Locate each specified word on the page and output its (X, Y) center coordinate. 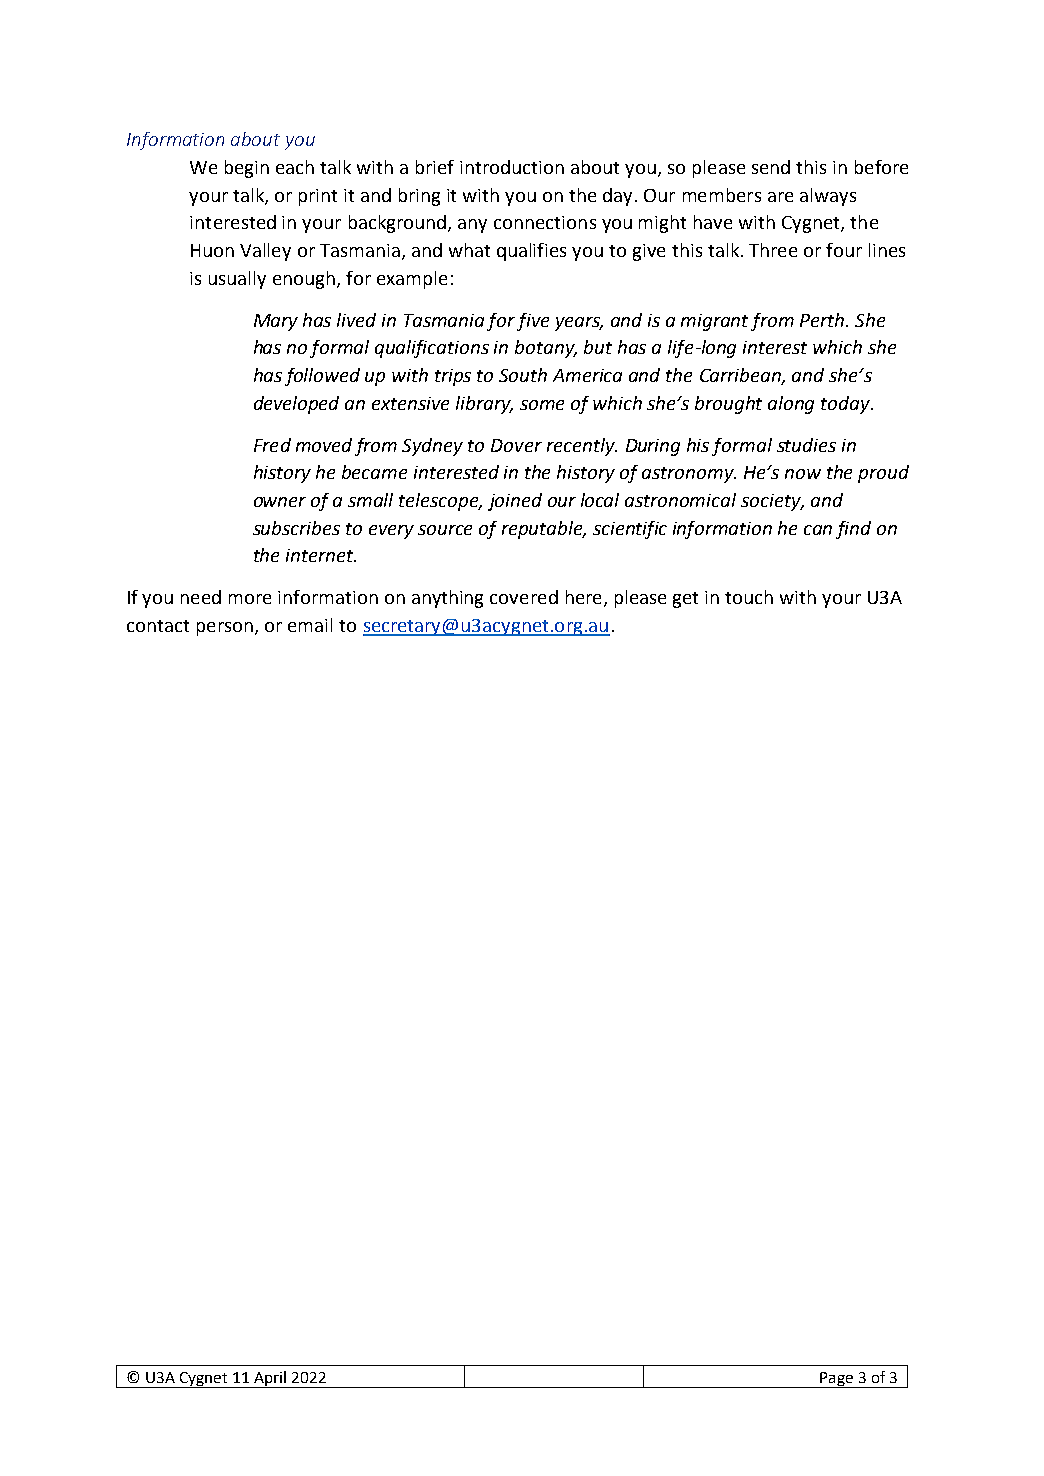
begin (247, 169)
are (780, 197)
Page (836, 1380)
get (685, 600)
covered (524, 597)
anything (447, 599)
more (250, 599)
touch (749, 597)
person (225, 629)
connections (545, 222)
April (270, 1379)
